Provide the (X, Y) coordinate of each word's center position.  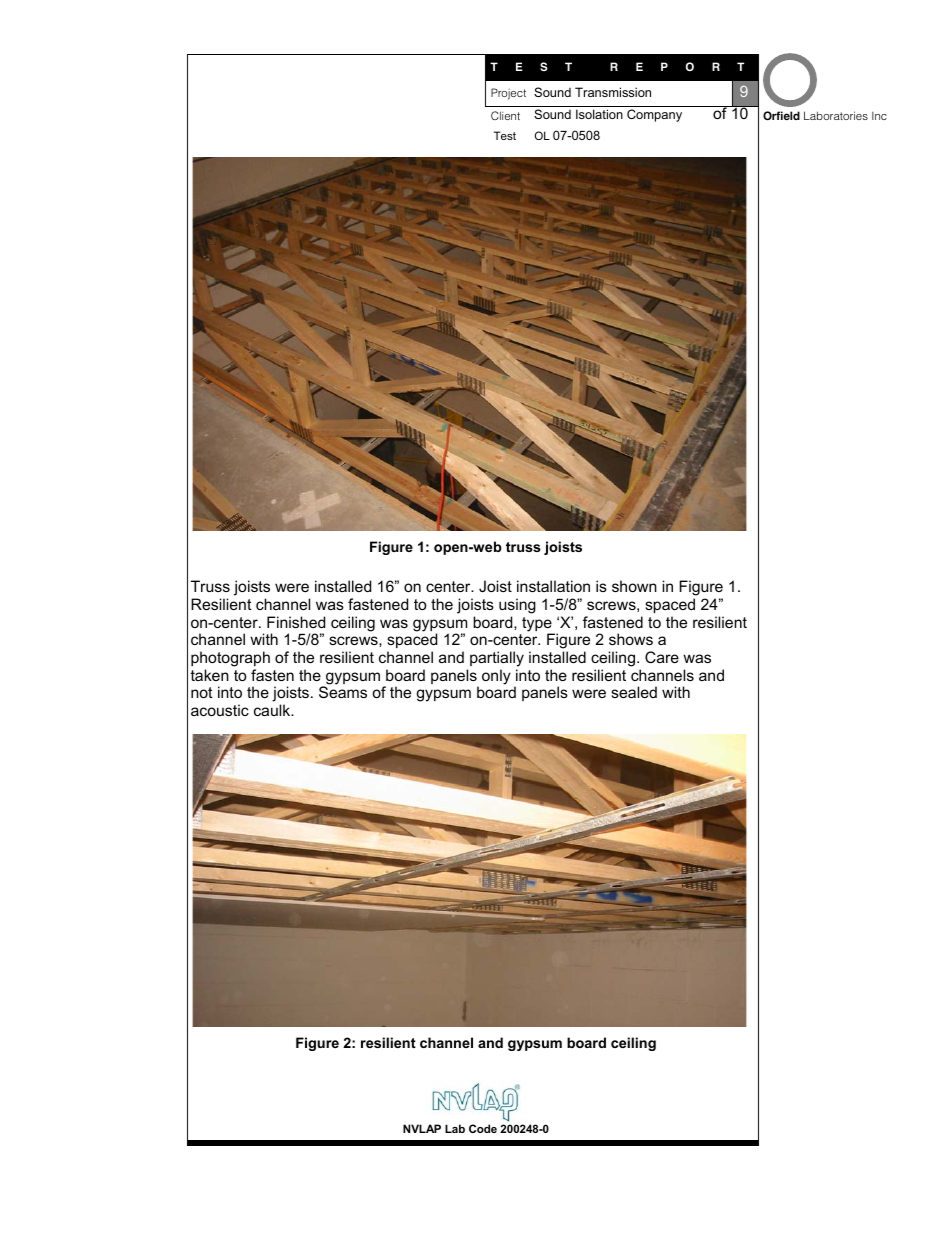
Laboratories (836, 115)
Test (505, 135)
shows (631, 639)
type (538, 625)
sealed (634, 692)
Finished (296, 622)
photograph (230, 659)
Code (483, 1128)
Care (662, 657)
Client (505, 115)
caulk (273, 710)
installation (553, 586)
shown (634, 586)
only (496, 677)
